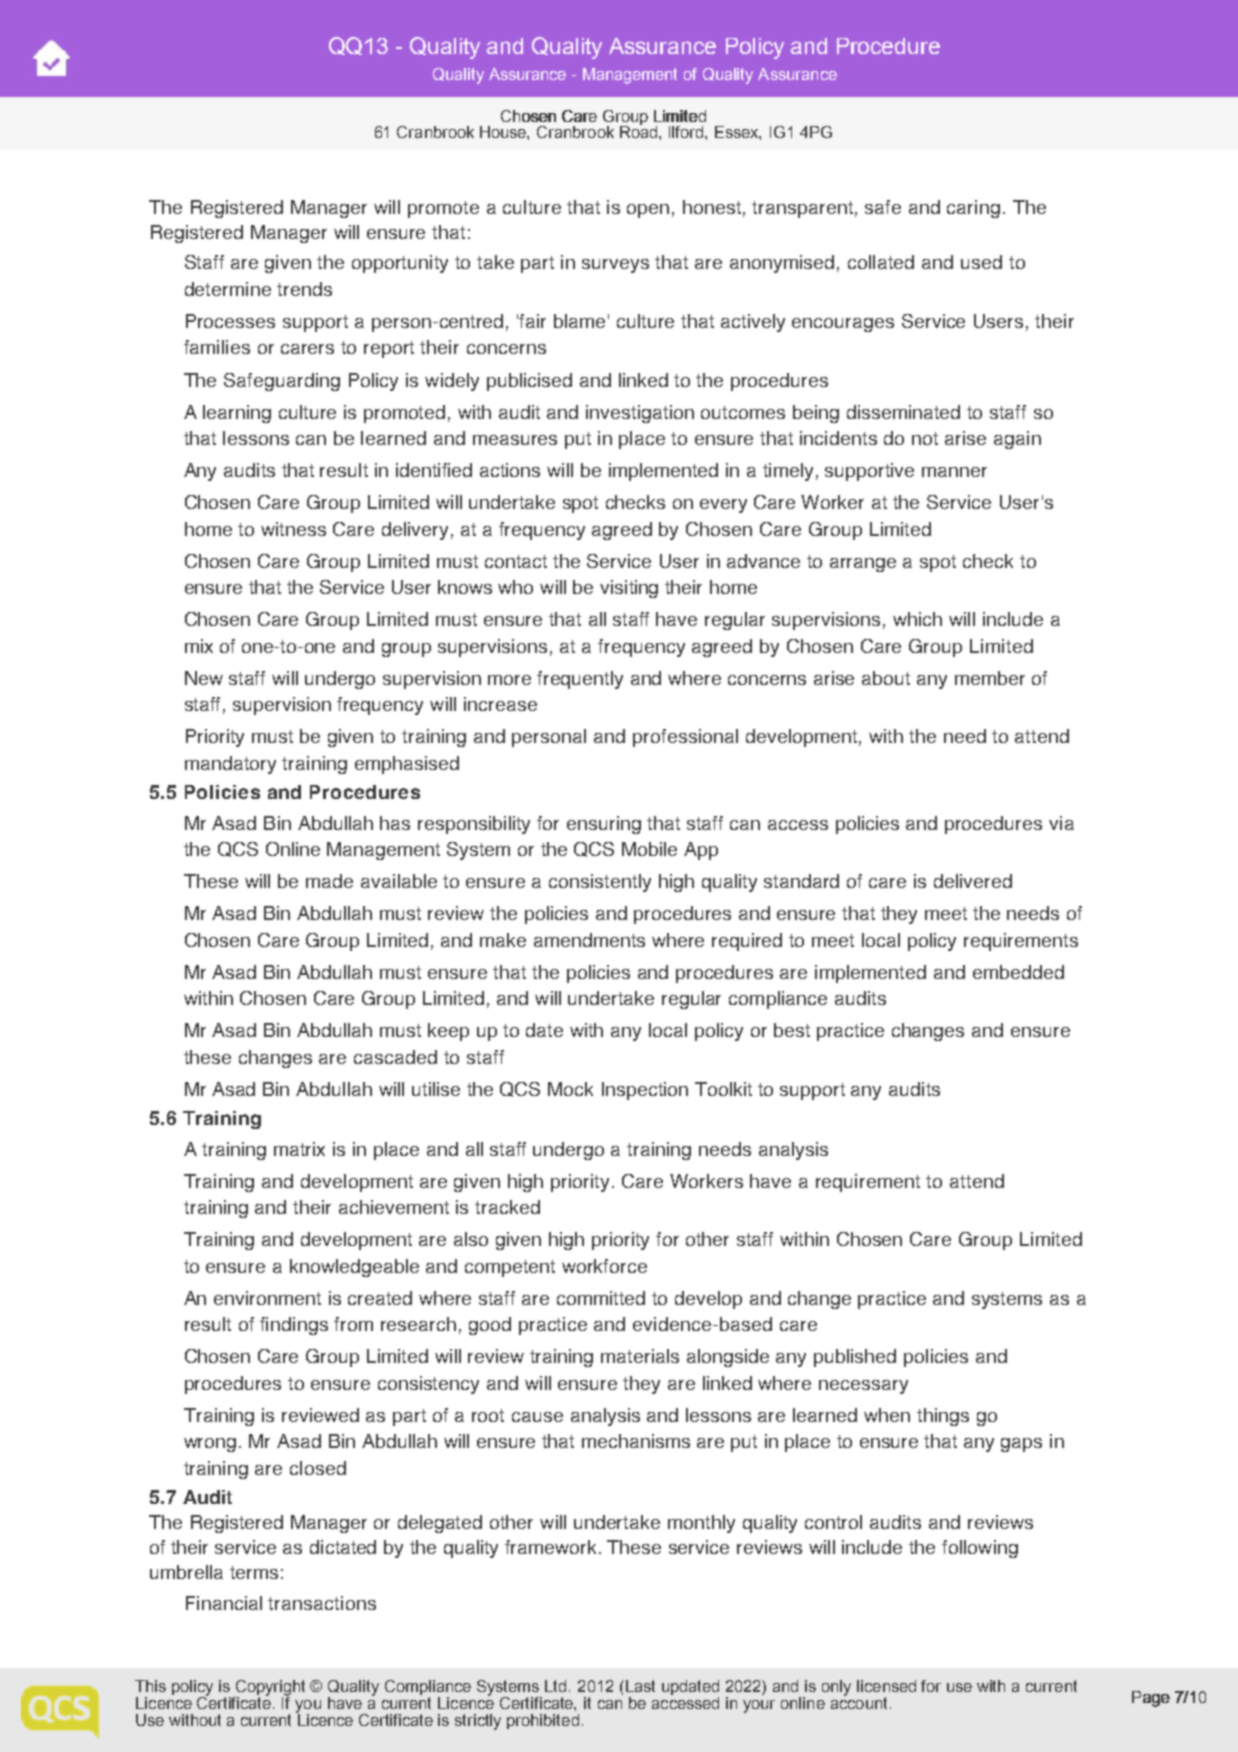 The height and width of the image is (1752, 1238). Describe the element at coordinates (304, 289) in the image. I see `trends` at that location.
